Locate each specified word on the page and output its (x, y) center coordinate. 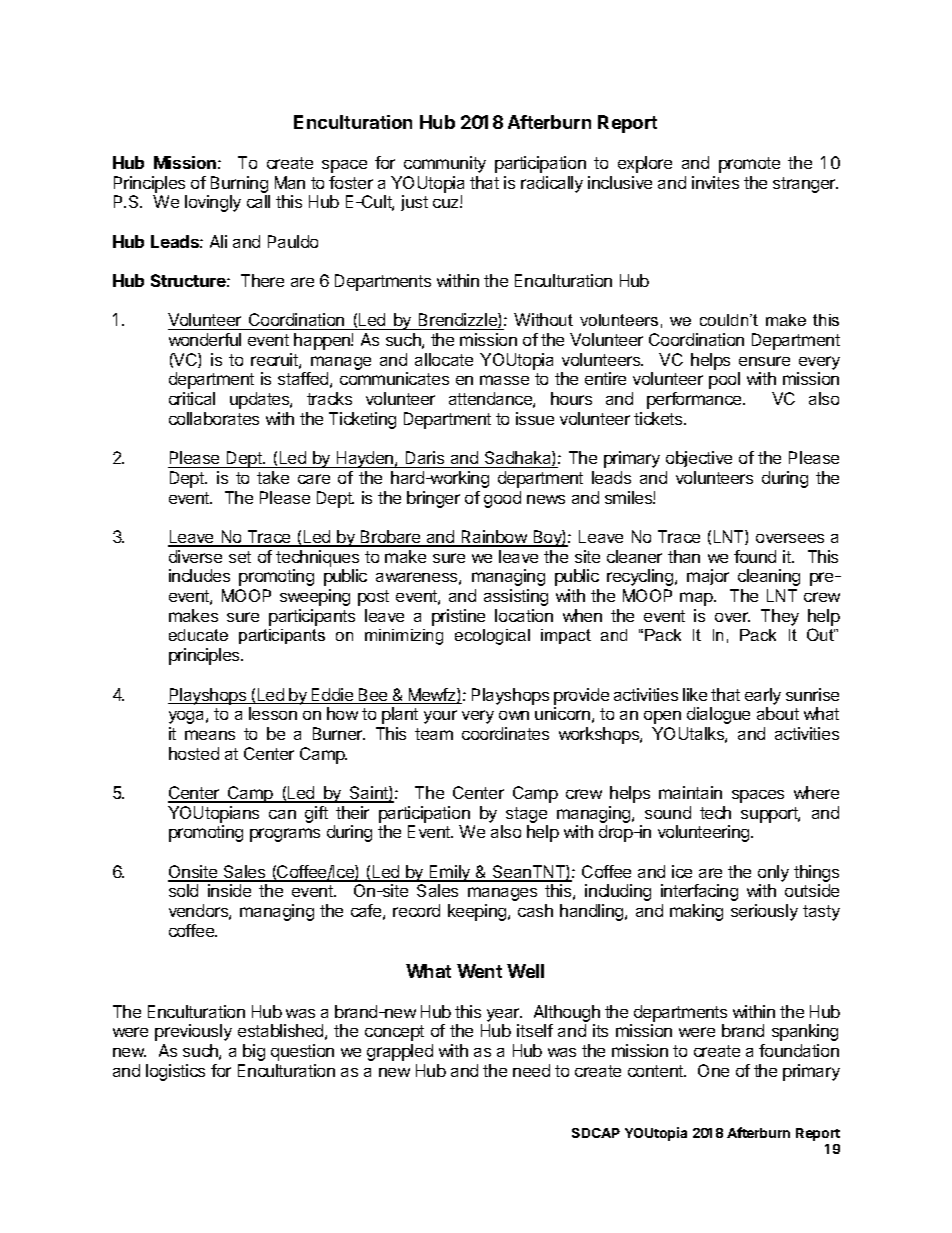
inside (229, 890)
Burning (239, 184)
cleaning (769, 577)
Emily (450, 873)
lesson (273, 713)
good (502, 499)
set (240, 557)
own (514, 715)
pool (724, 380)
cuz (447, 203)
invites (715, 182)
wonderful (205, 339)
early (763, 696)
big (254, 1052)
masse (504, 380)
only (773, 873)
